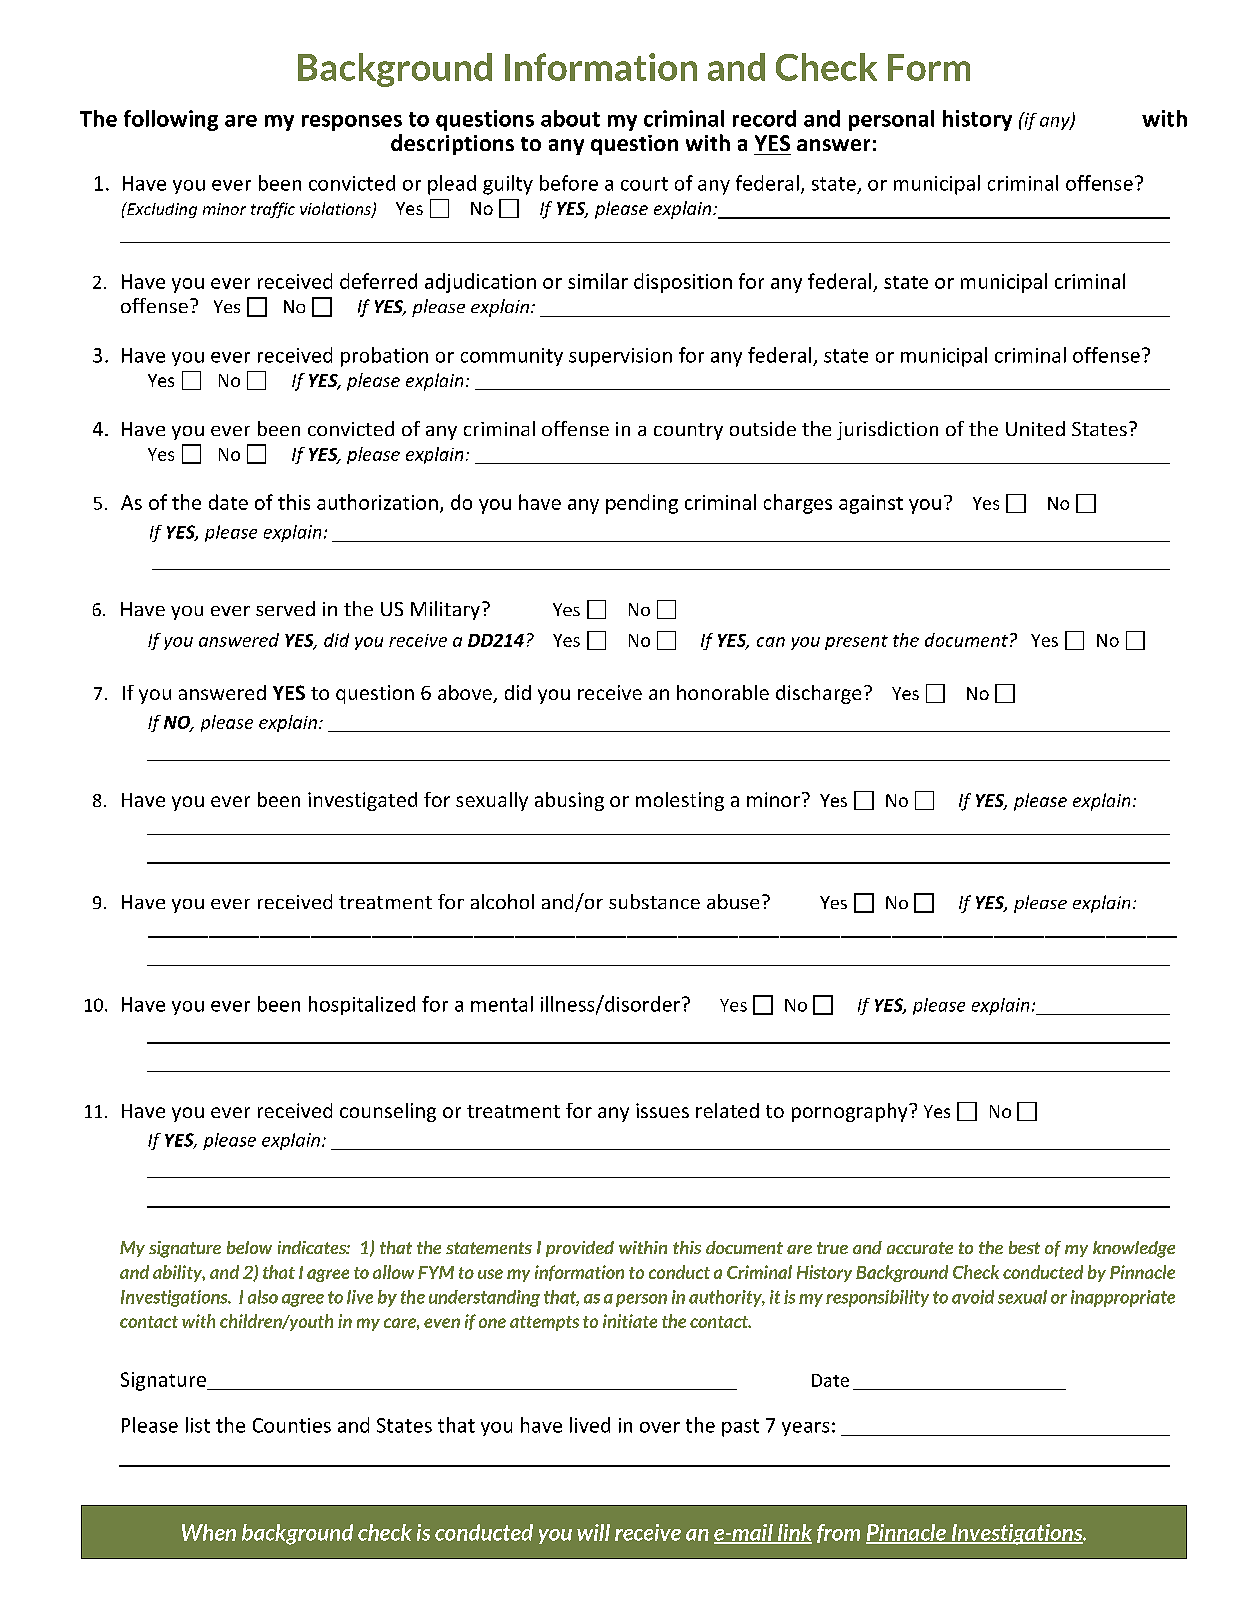 The image size is (1253, 1621). Describe the element at coordinates (209, 1532) in the screenshot. I see `When` at that location.
